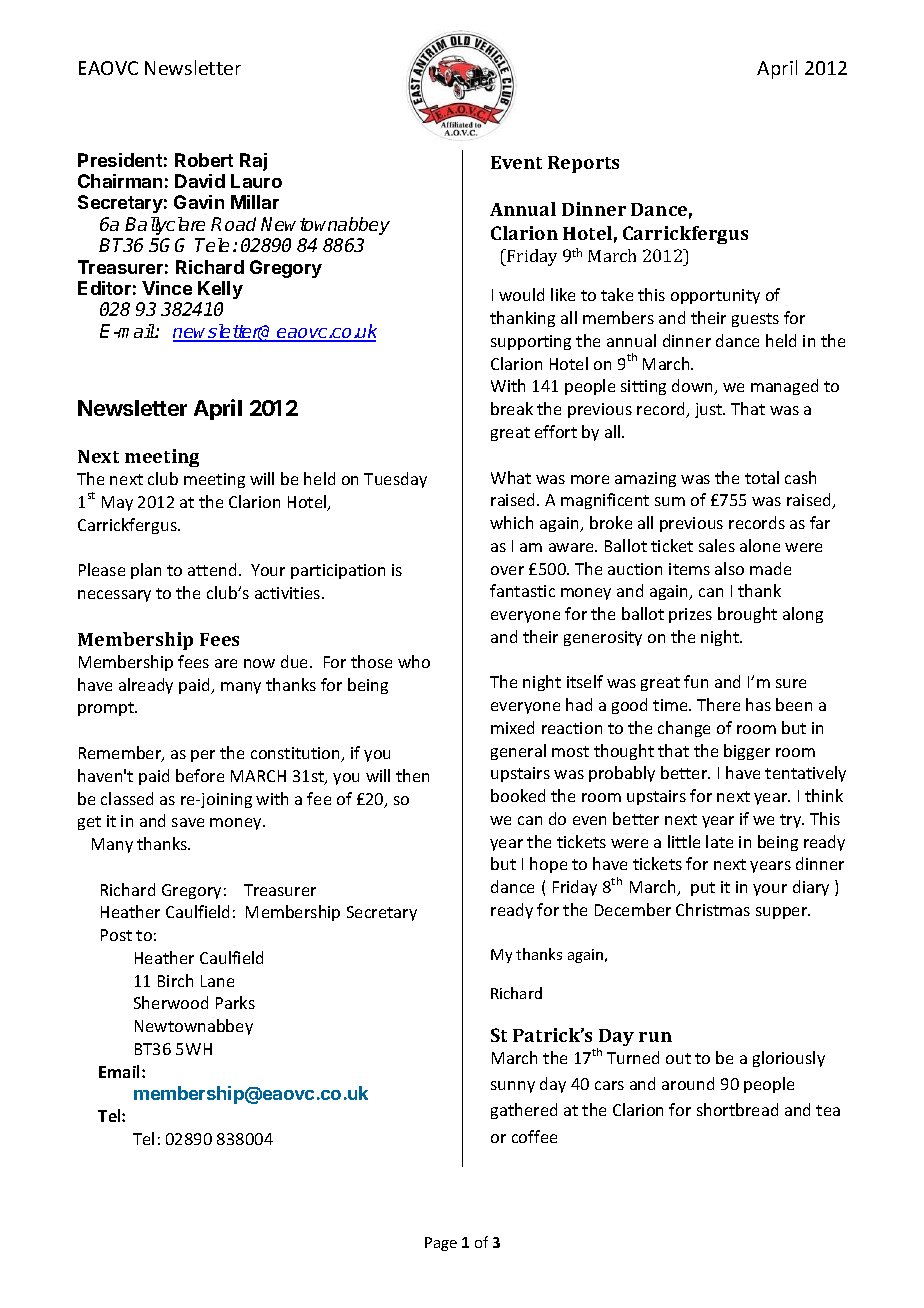 Image resolution: width=924 pixels, height=1308 pixels. What do you see at coordinates (199, 202) in the document?
I see `Gavin` at bounding box center [199, 202].
